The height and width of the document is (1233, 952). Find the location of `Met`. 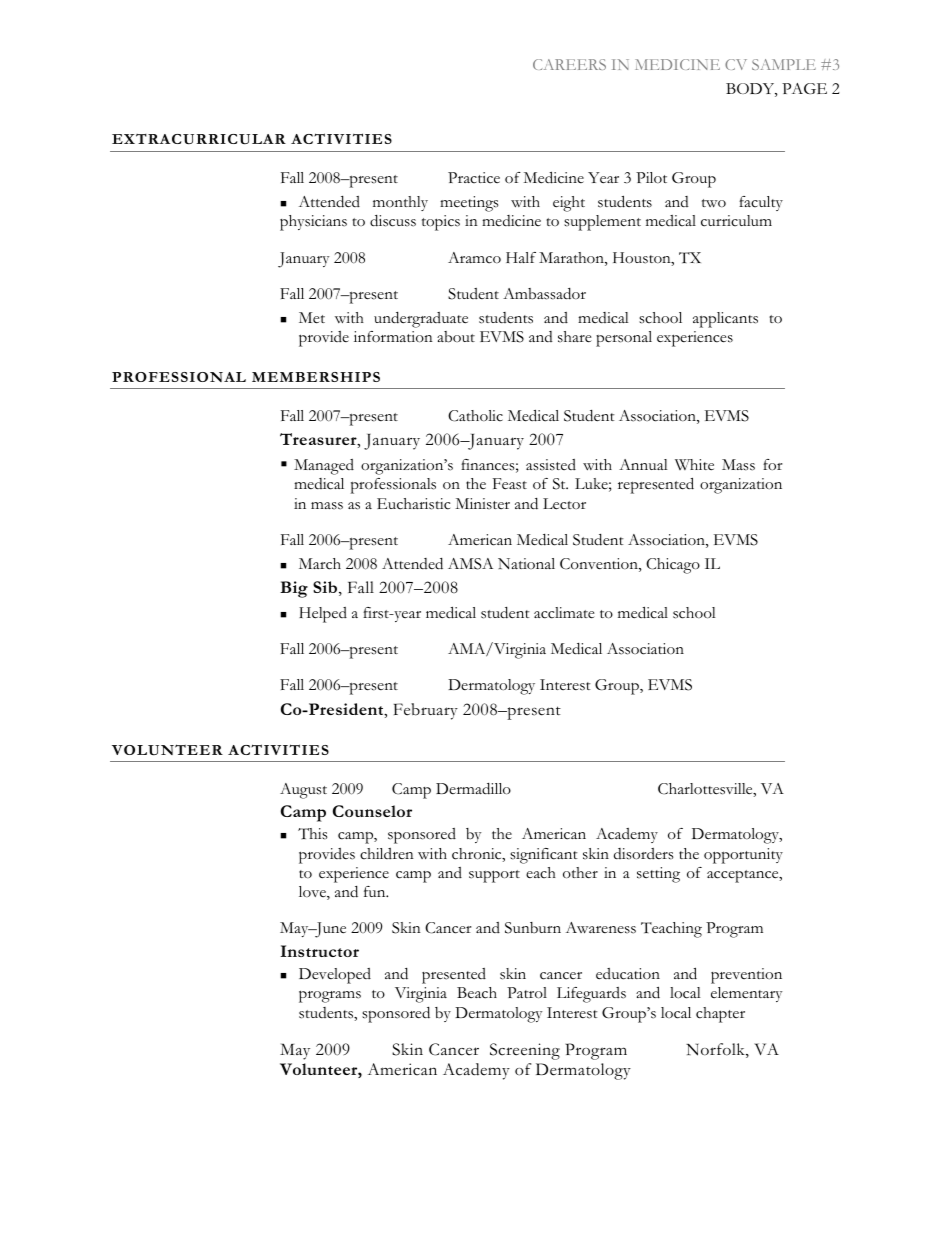

Met is located at coordinates (312, 318).
